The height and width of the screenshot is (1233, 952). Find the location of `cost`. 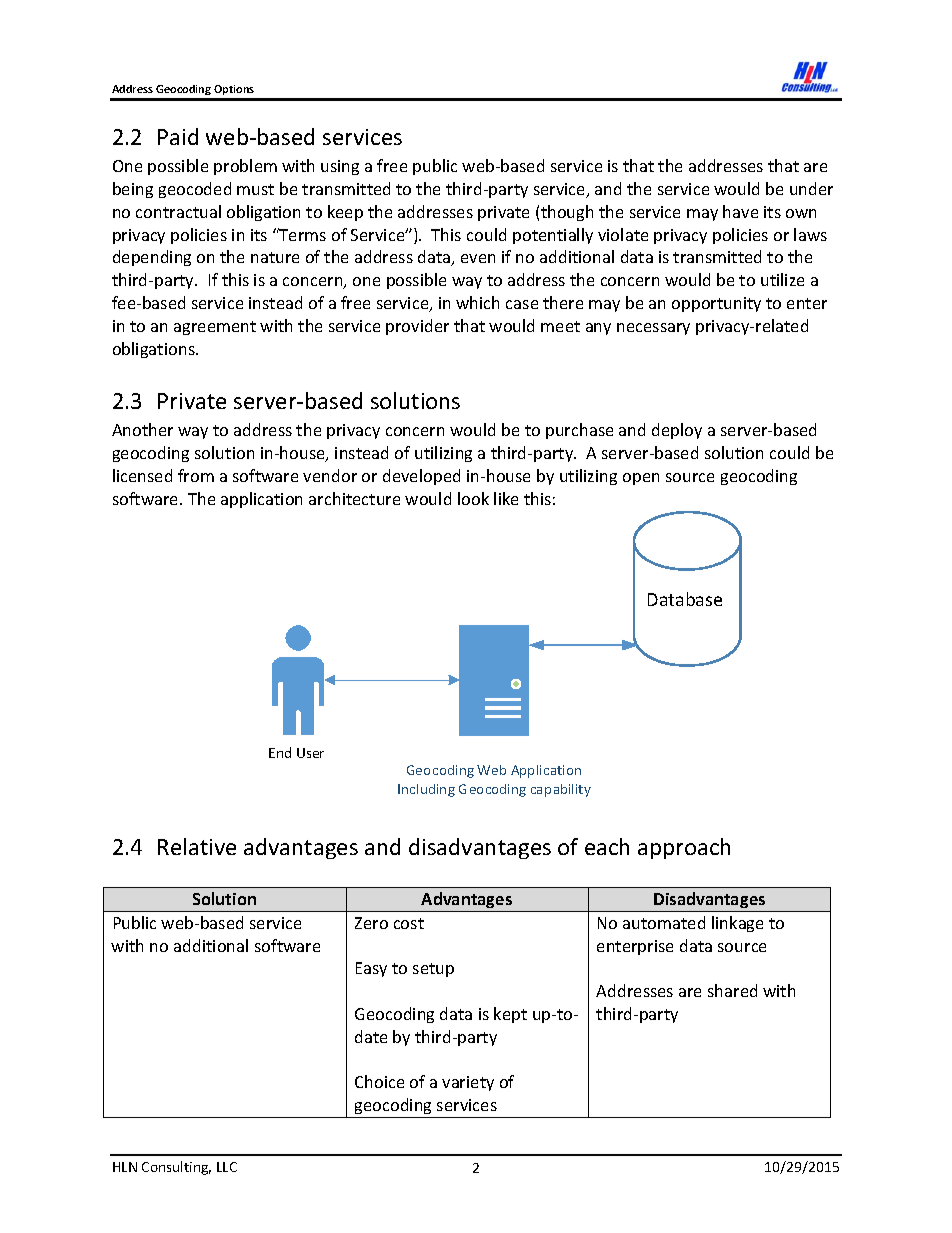

cost is located at coordinates (409, 923).
